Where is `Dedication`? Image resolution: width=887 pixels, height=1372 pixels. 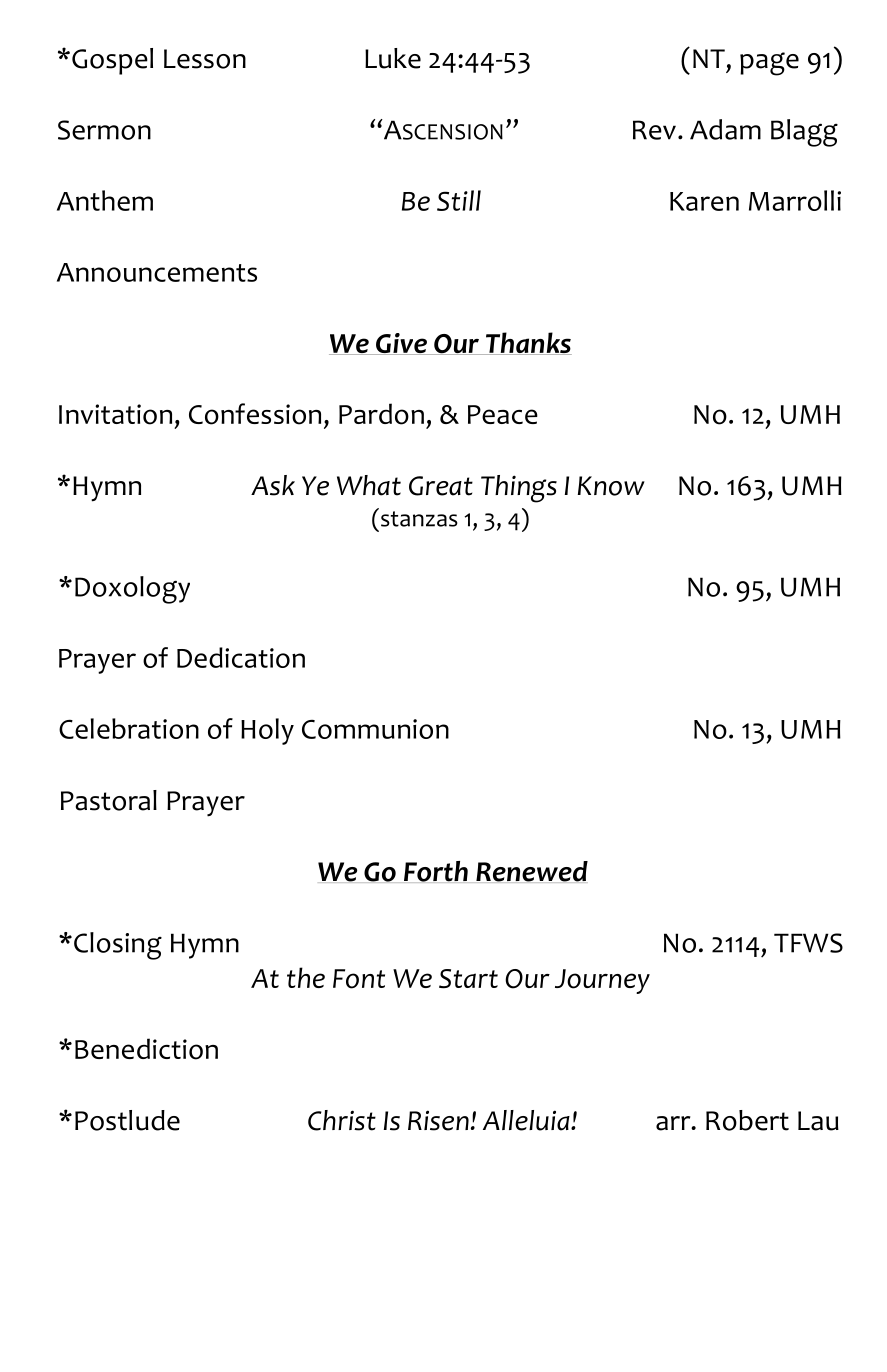
Dedication is located at coordinates (241, 657).
